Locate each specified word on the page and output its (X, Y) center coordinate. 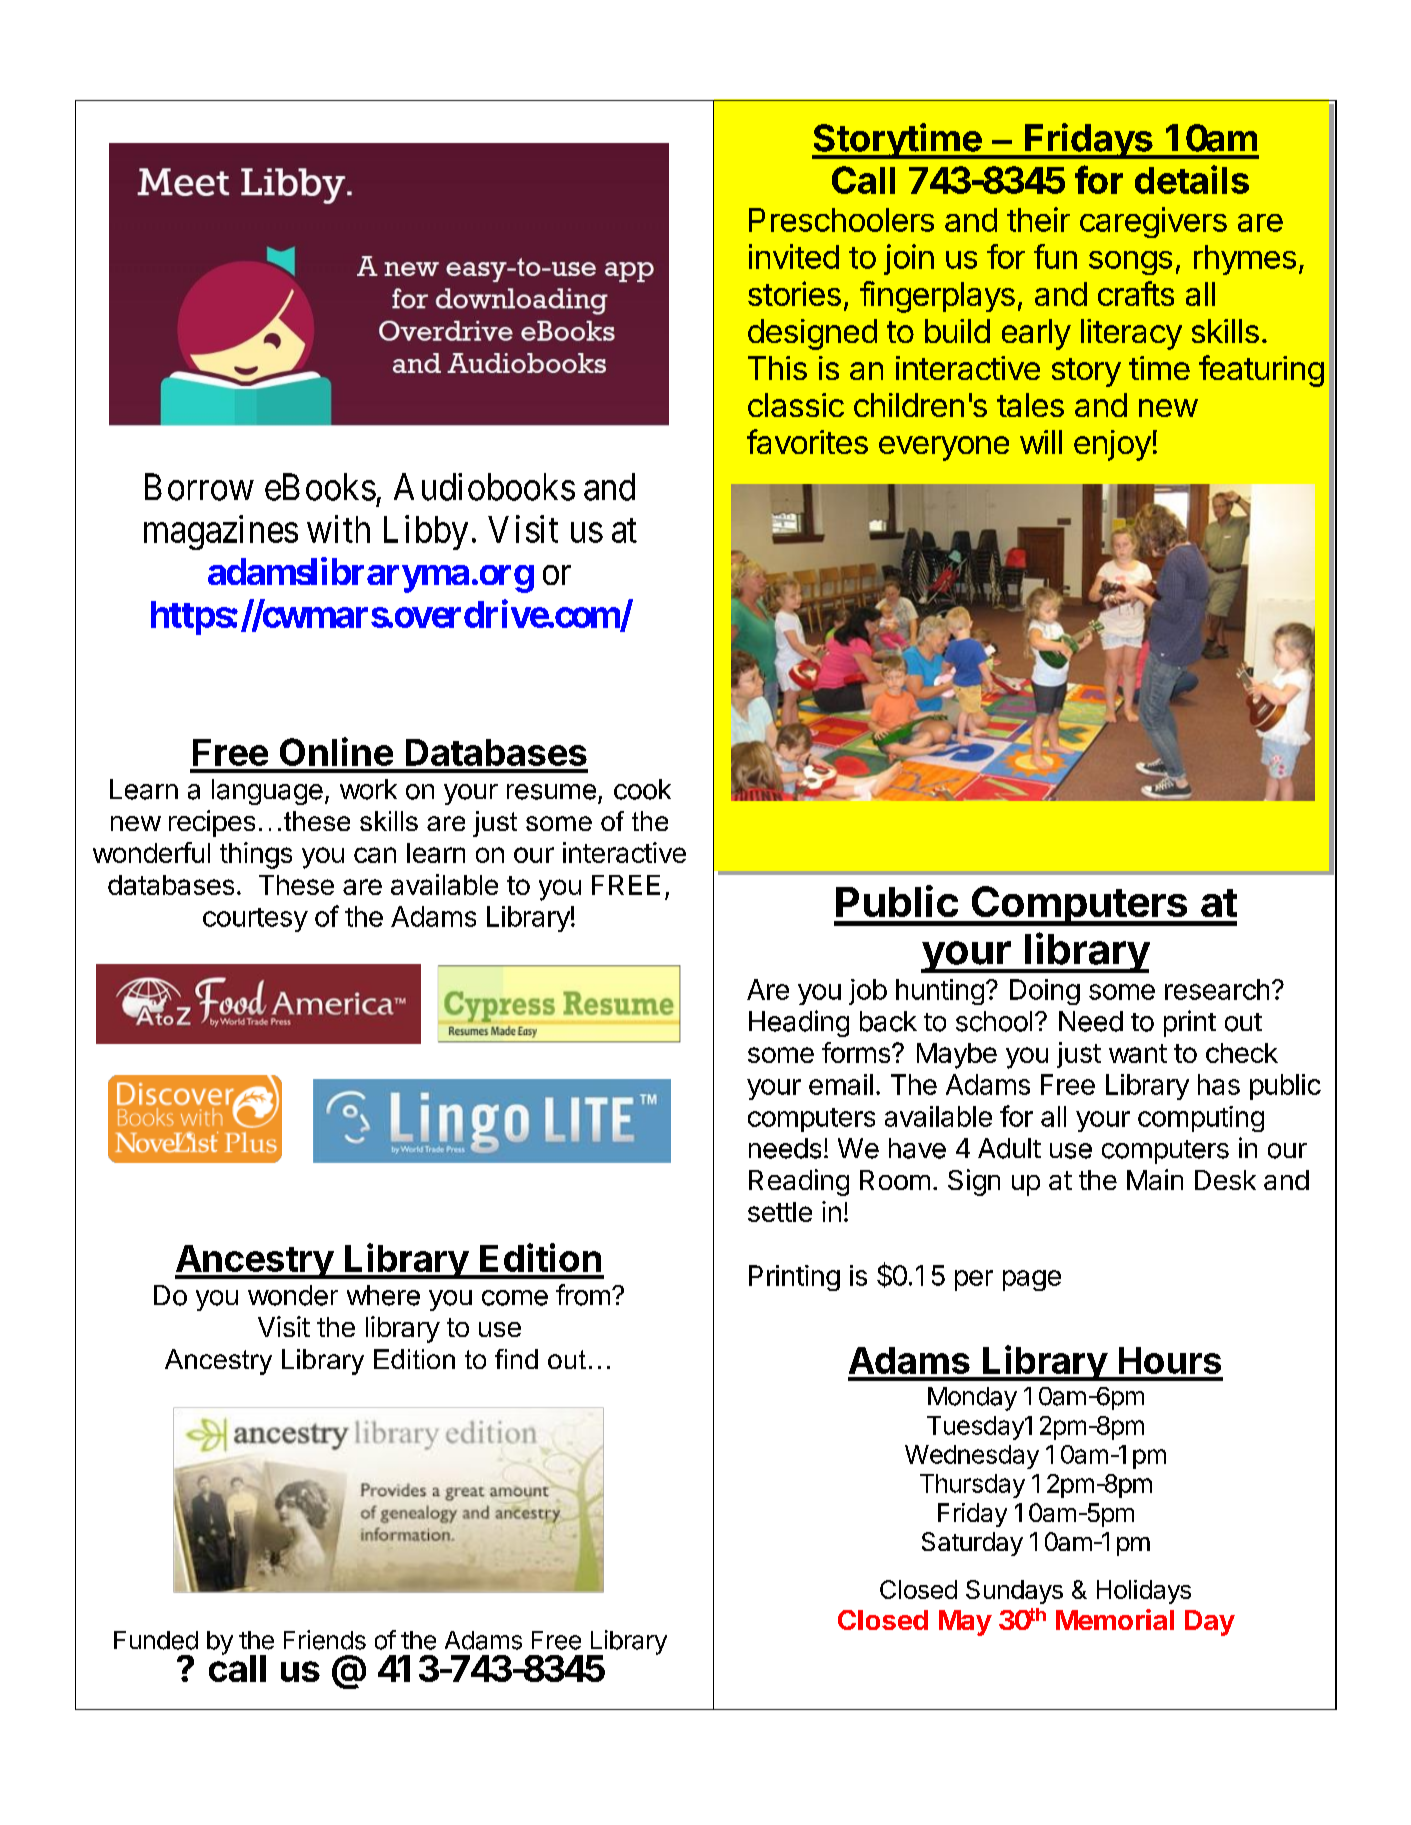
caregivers (1153, 222)
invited (794, 256)
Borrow (199, 487)
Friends (325, 1640)
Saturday (972, 1544)
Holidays (1144, 1592)
